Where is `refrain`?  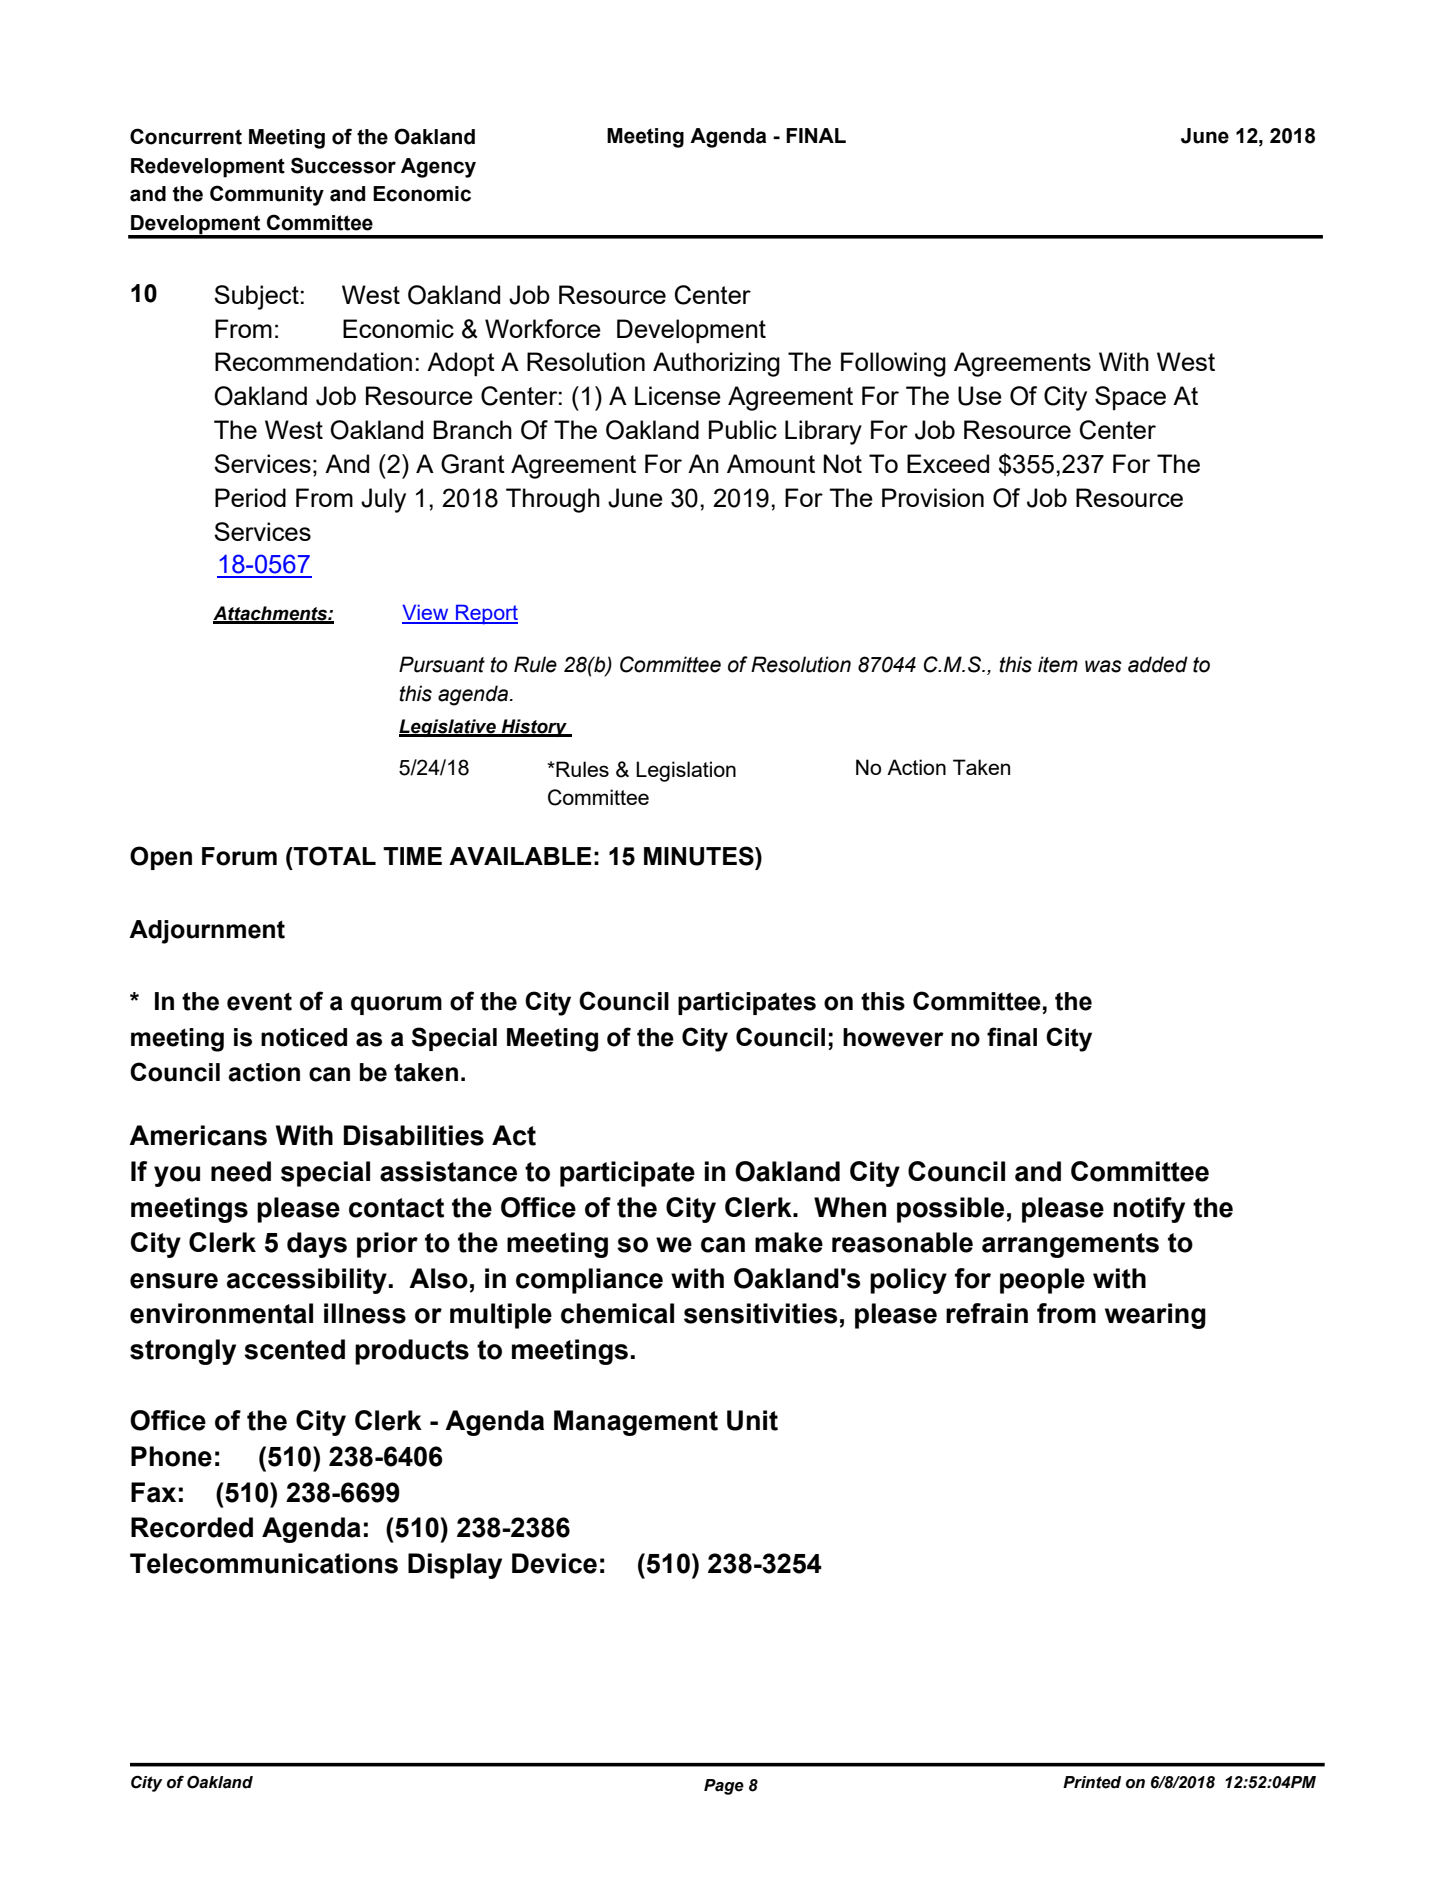
refrain is located at coordinates (987, 1313).
